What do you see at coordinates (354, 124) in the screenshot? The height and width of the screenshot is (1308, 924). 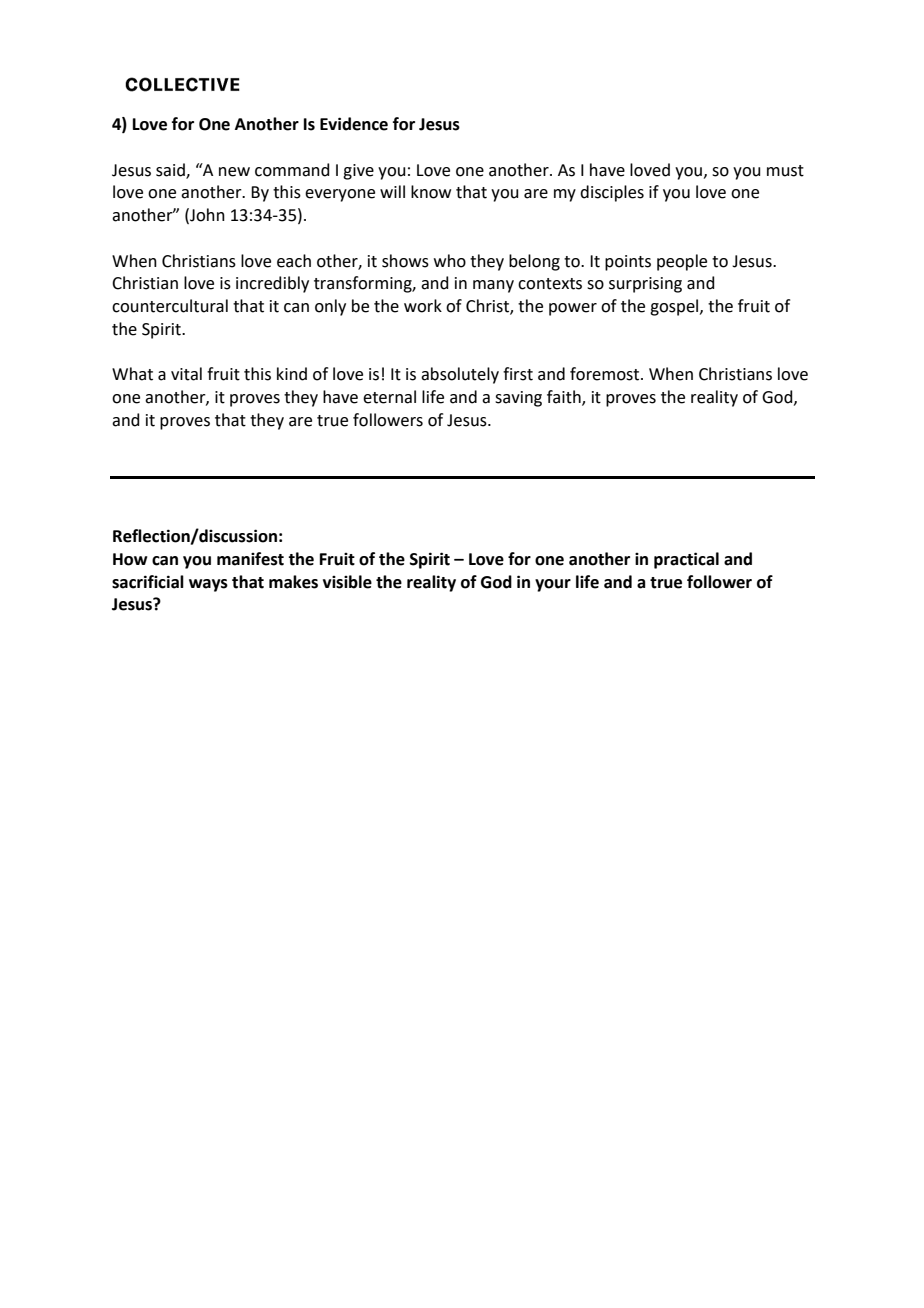 I see `Evidence` at bounding box center [354, 124].
